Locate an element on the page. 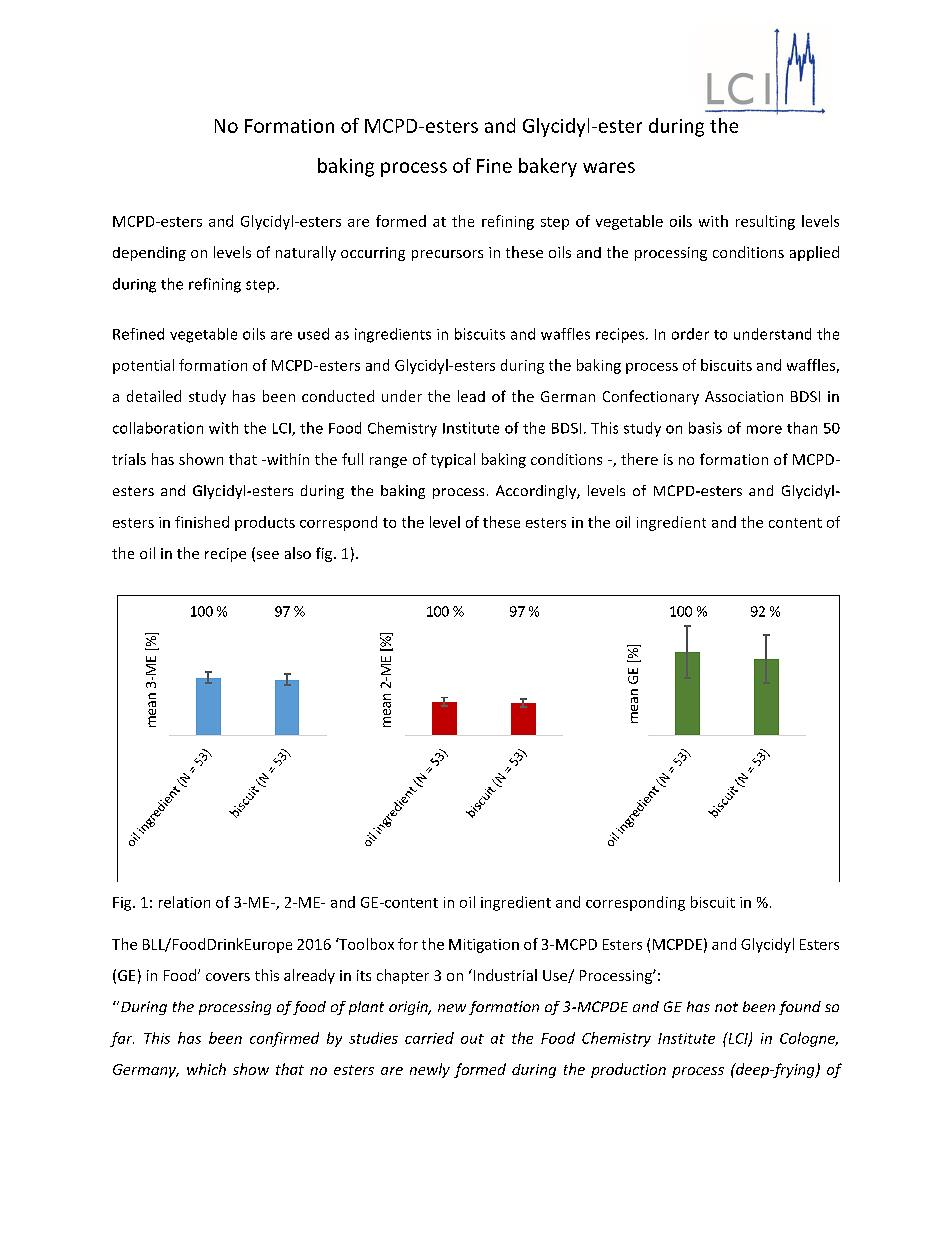 This document has width=952, height=1233. depending is located at coordinates (149, 253).
